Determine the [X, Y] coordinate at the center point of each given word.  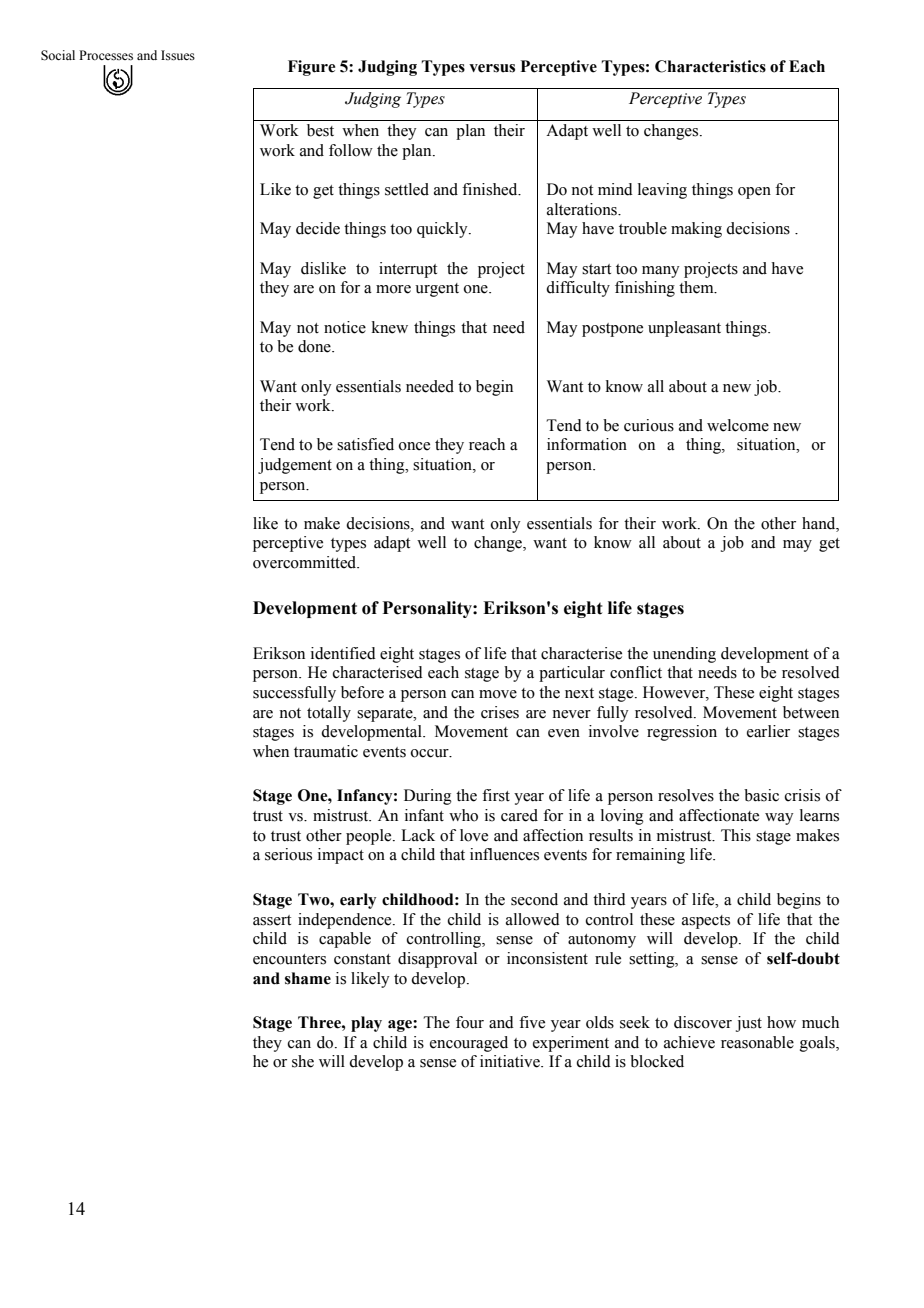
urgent [437, 290]
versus [492, 68]
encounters [289, 959]
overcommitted [306, 562]
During [428, 797]
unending [684, 655]
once [414, 446]
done [315, 346]
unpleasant [684, 329]
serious [288, 854]
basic [761, 795]
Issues [178, 55]
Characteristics [710, 66]
